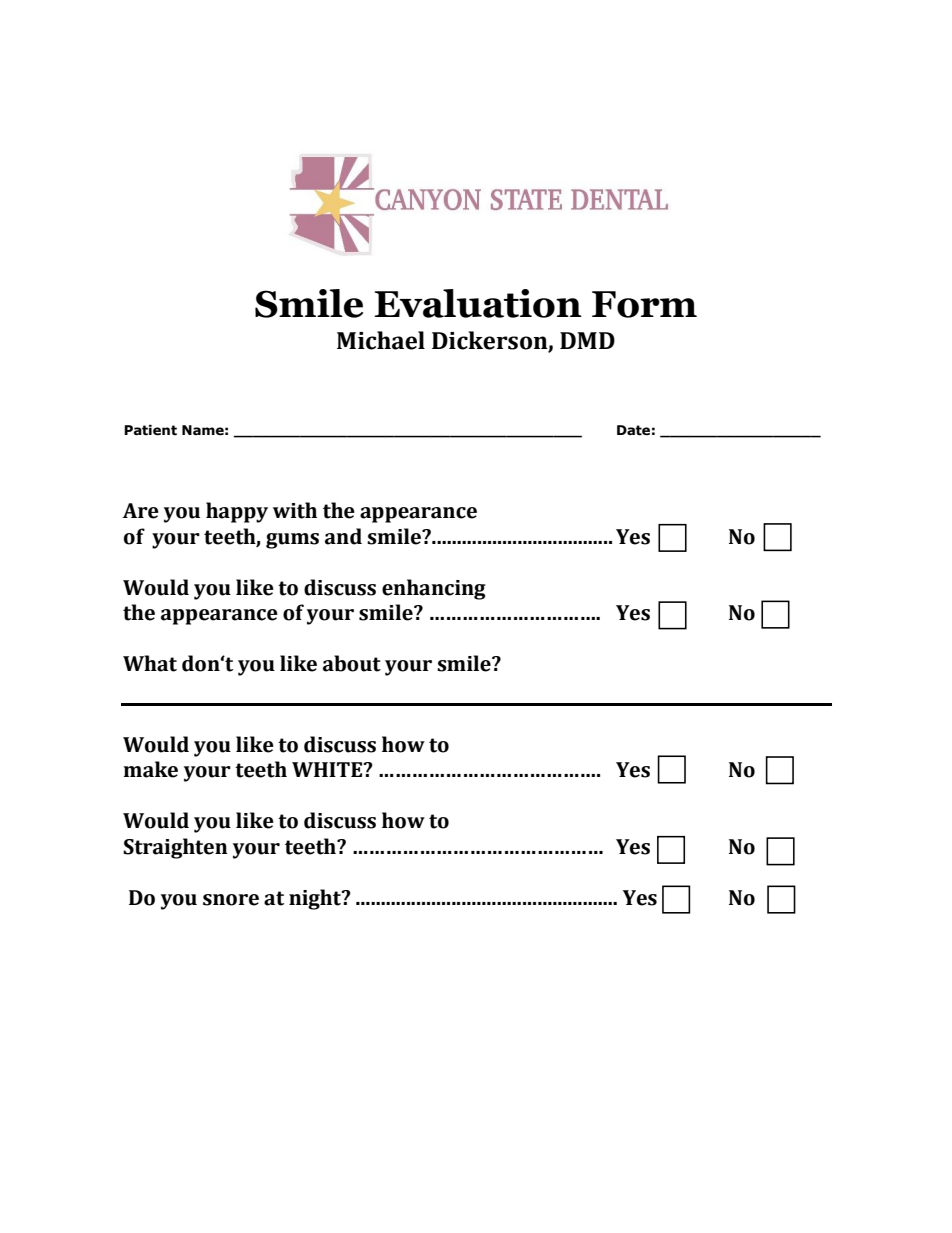 The image size is (952, 1233). Describe the element at coordinates (381, 340) in the page. I see `Michael` at that location.
